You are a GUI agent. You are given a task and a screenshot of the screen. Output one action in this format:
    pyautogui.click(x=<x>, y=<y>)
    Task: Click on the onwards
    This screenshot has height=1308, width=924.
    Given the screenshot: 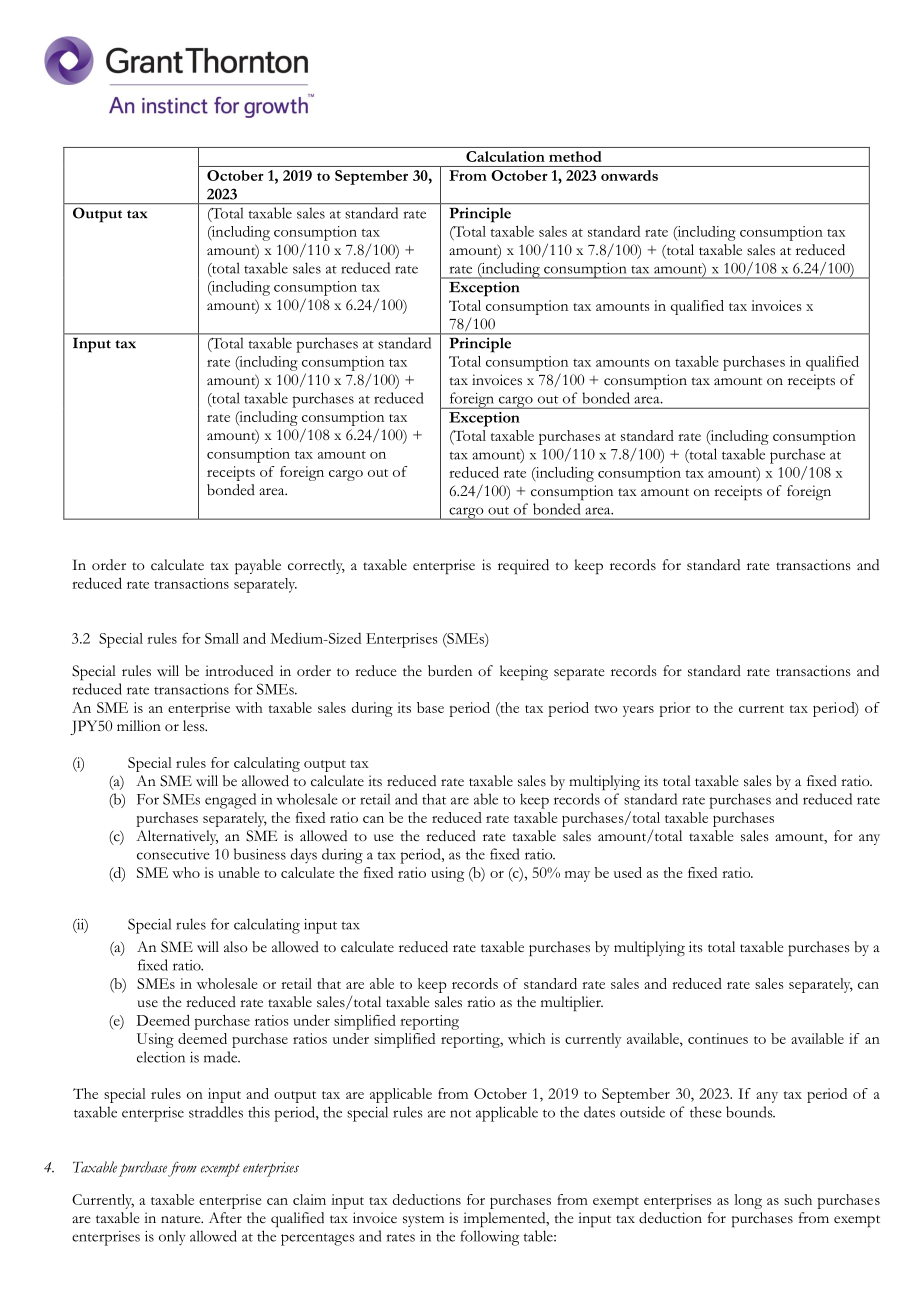 What is the action you would take?
    pyautogui.click(x=629, y=175)
